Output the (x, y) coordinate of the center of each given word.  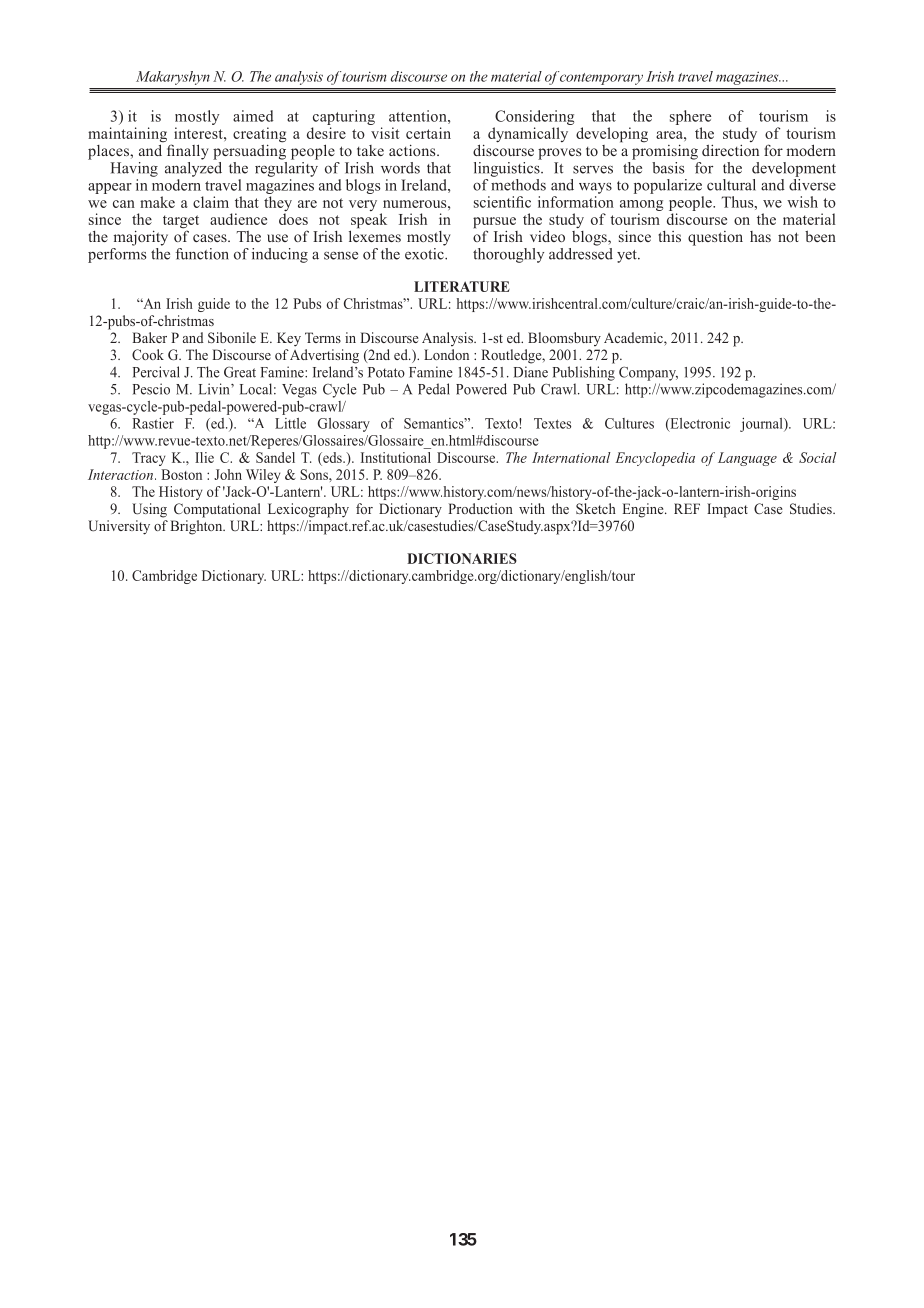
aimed (253, 116)
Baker (149, 337)
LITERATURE (462, 286)
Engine (644, 510)
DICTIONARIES (462, 558)
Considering (534, 117)
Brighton (197, 527)
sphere (690, 117)
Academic (634, 339)
